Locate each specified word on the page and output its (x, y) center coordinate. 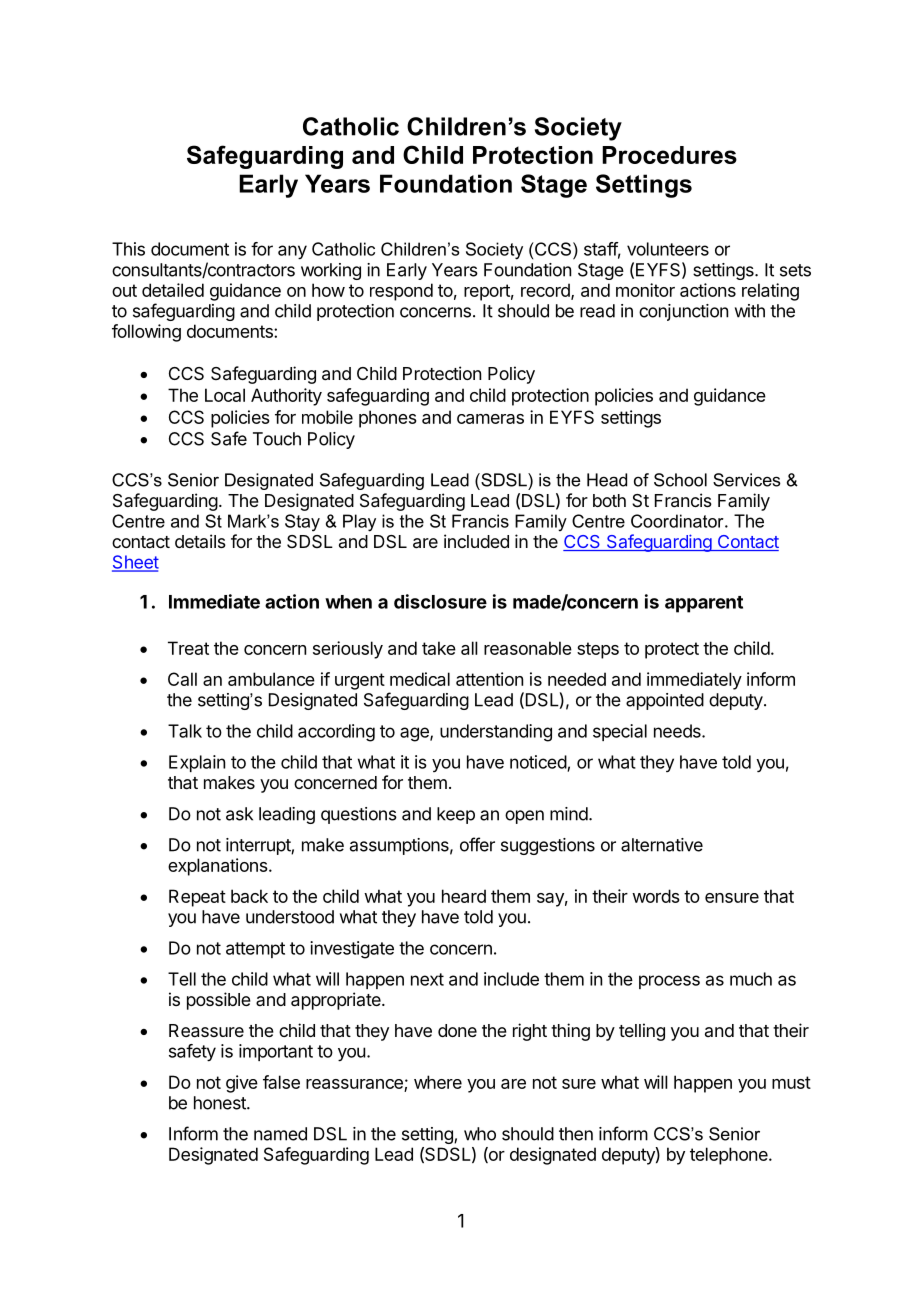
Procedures (669, 155)
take (439, 648)
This (128, 249)
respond (401, 292)
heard (464, 896)
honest (221, 1103)
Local (225, 395)
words (656, 896)
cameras (490, 419)
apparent (704, 604)
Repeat (197, 898)
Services (747, 480)
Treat (188, 648)
